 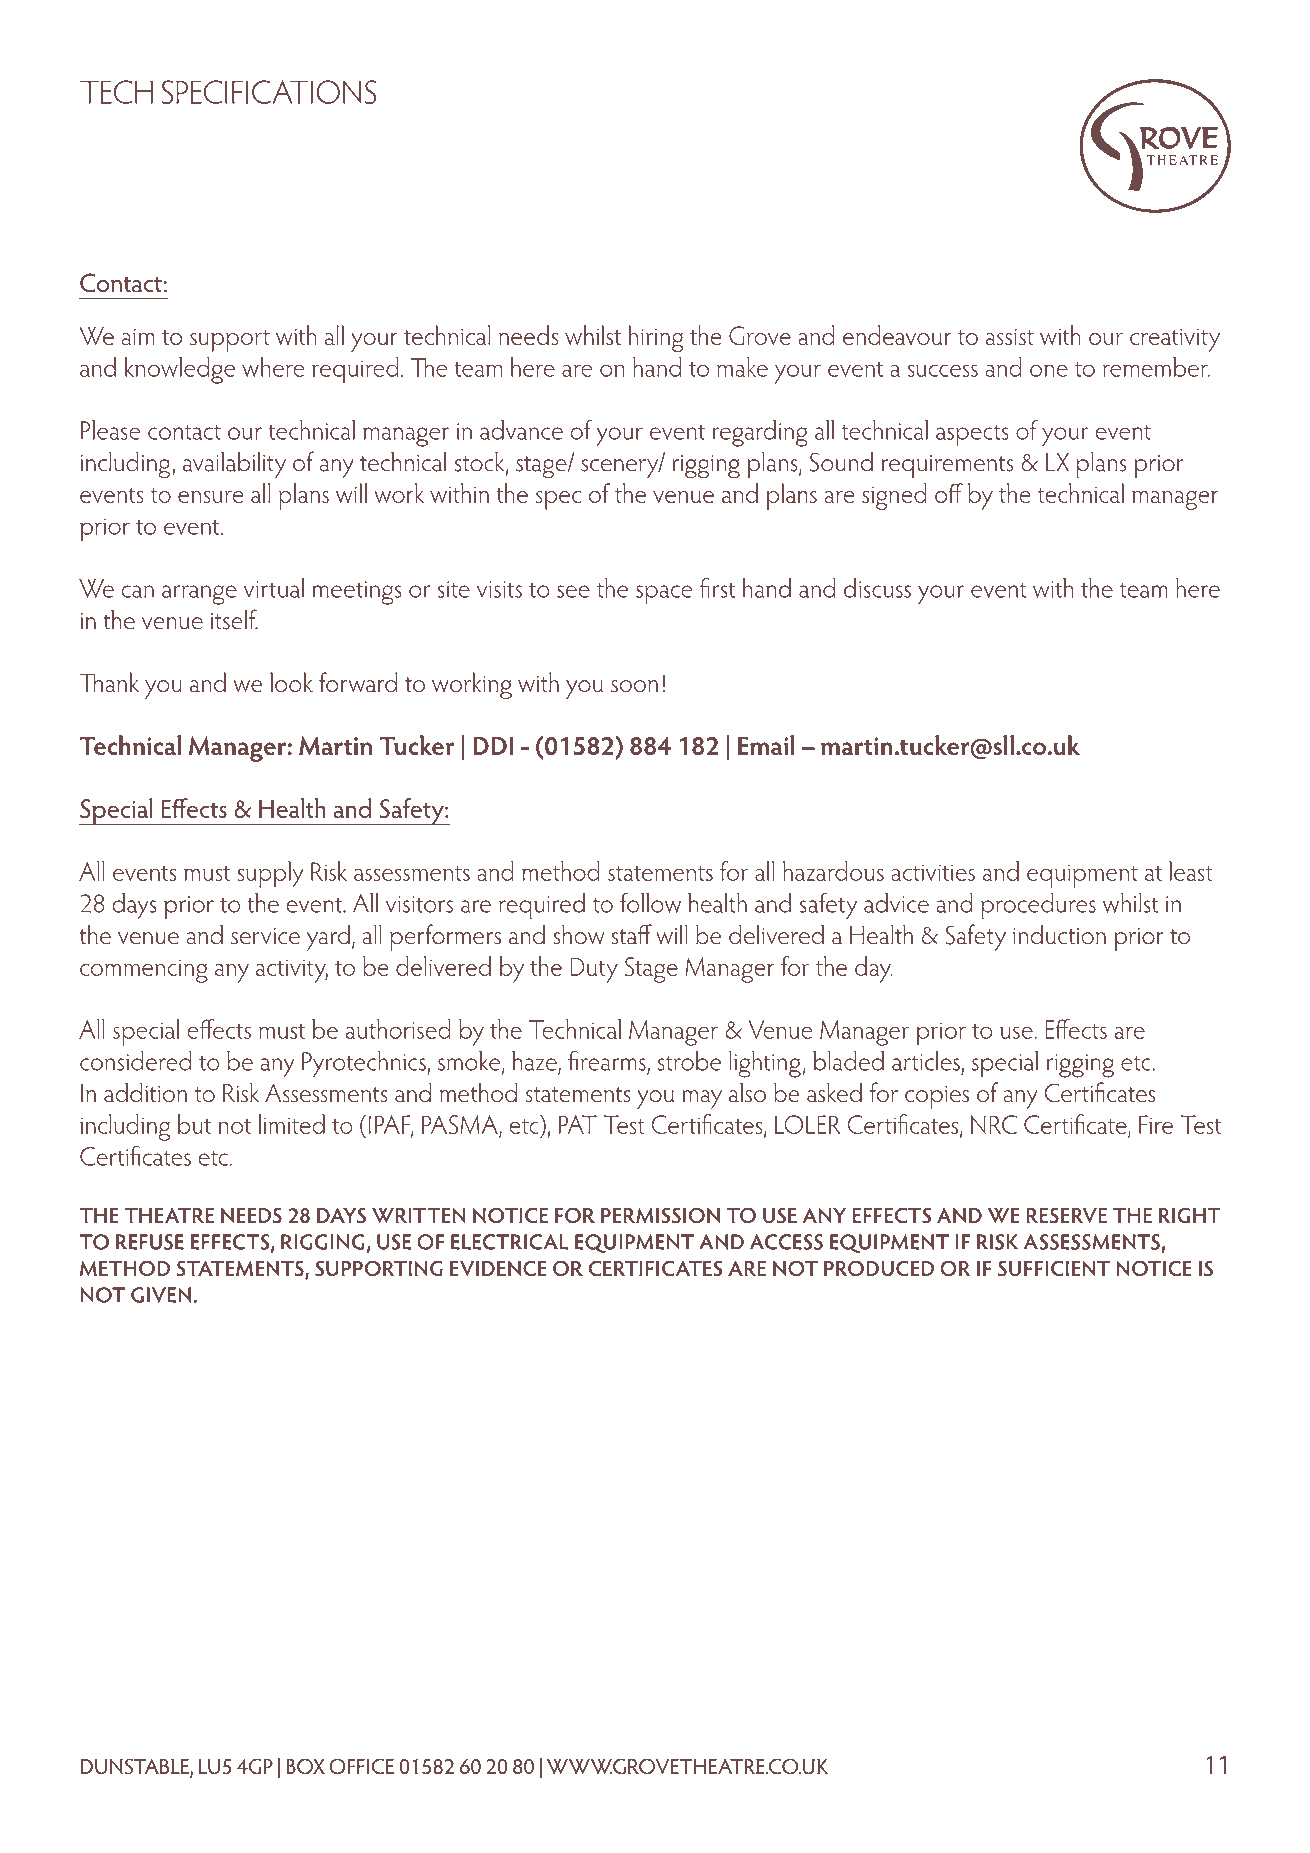 I want to click on look, so click(x=291, y=682).
